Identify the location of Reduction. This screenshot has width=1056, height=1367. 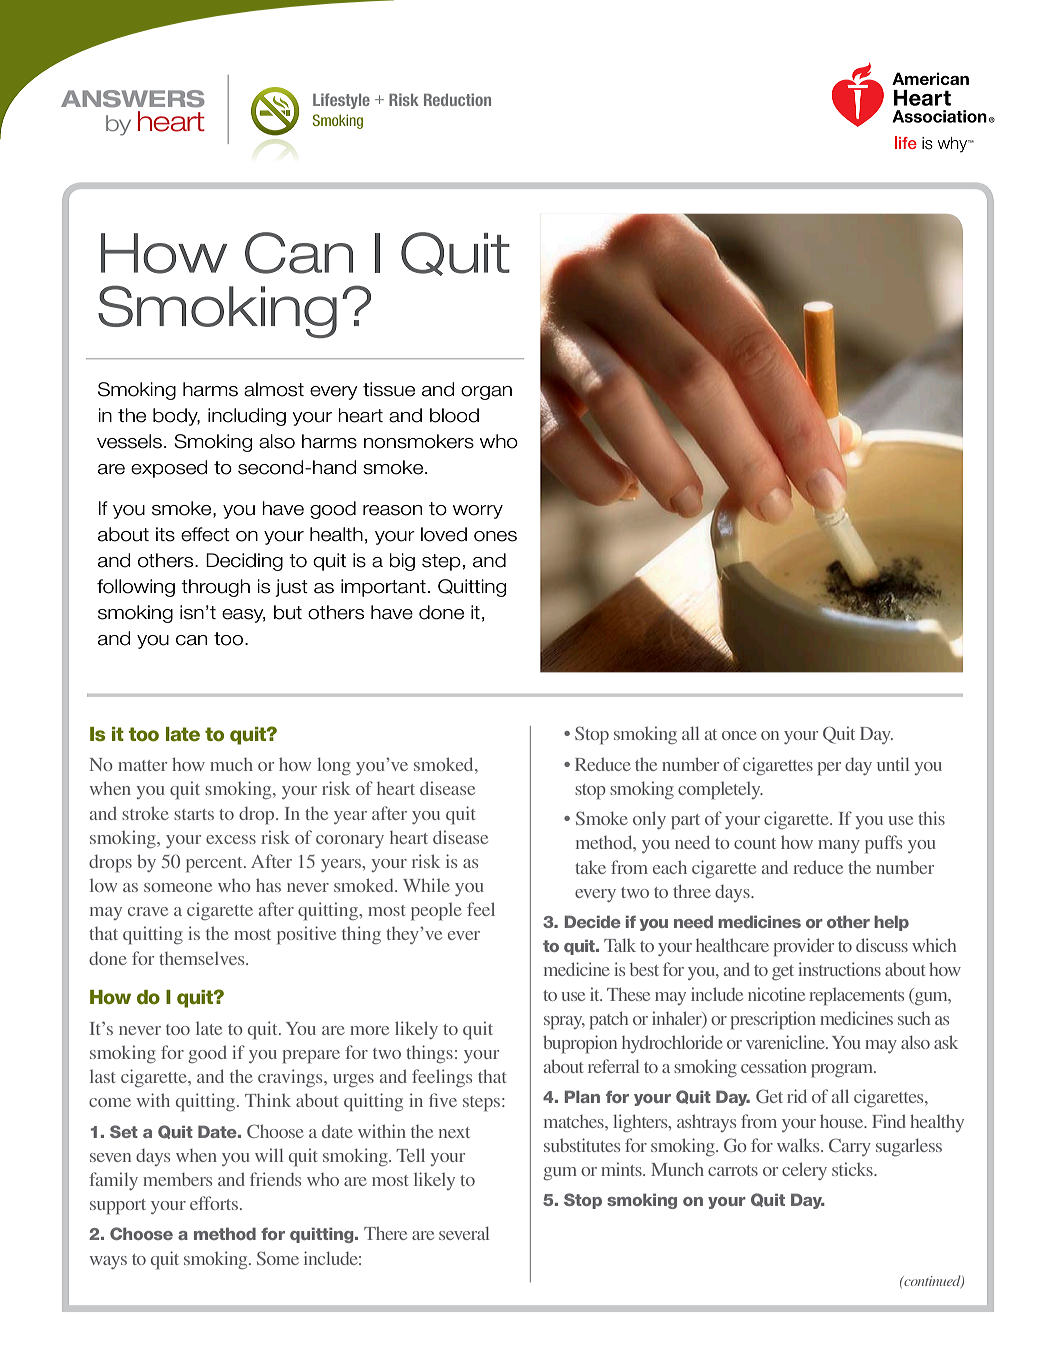
(457, 99).
